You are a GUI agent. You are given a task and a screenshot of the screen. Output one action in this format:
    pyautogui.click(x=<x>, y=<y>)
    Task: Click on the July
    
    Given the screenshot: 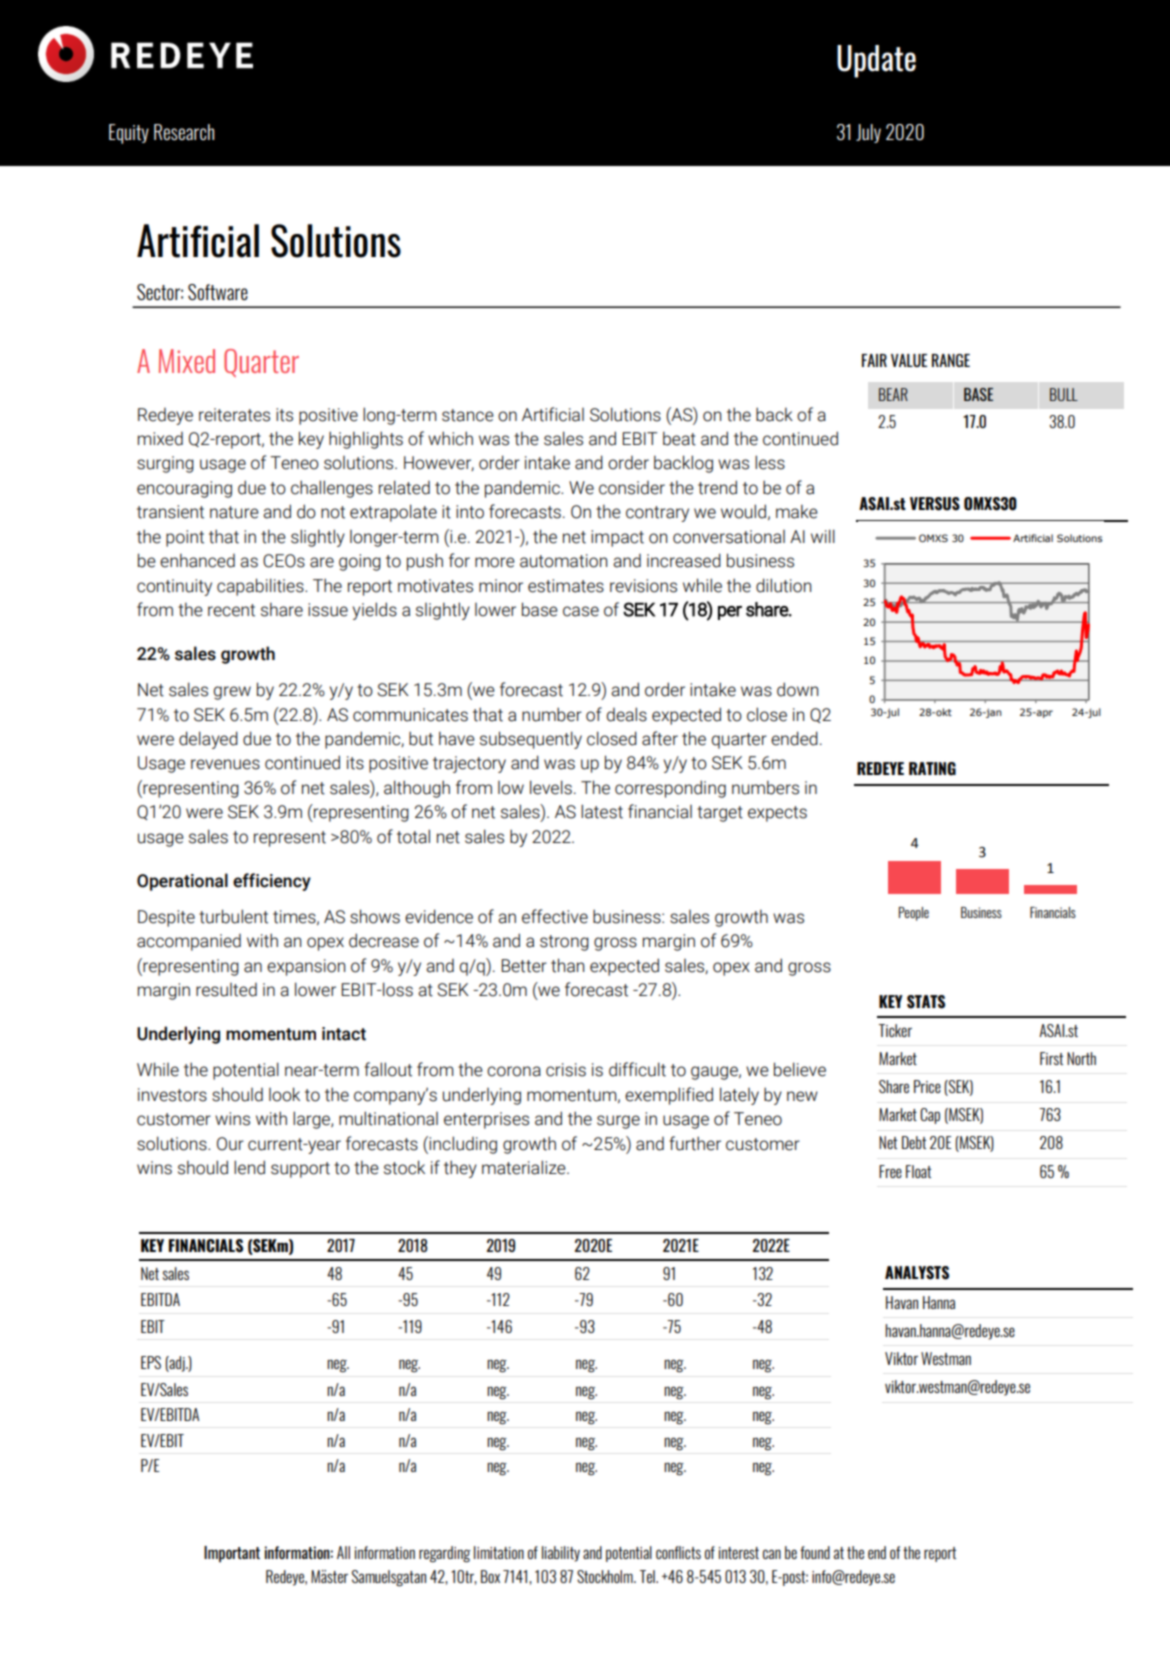 What is the action you would take?
    pyautogui.click(x=868, y=133)
